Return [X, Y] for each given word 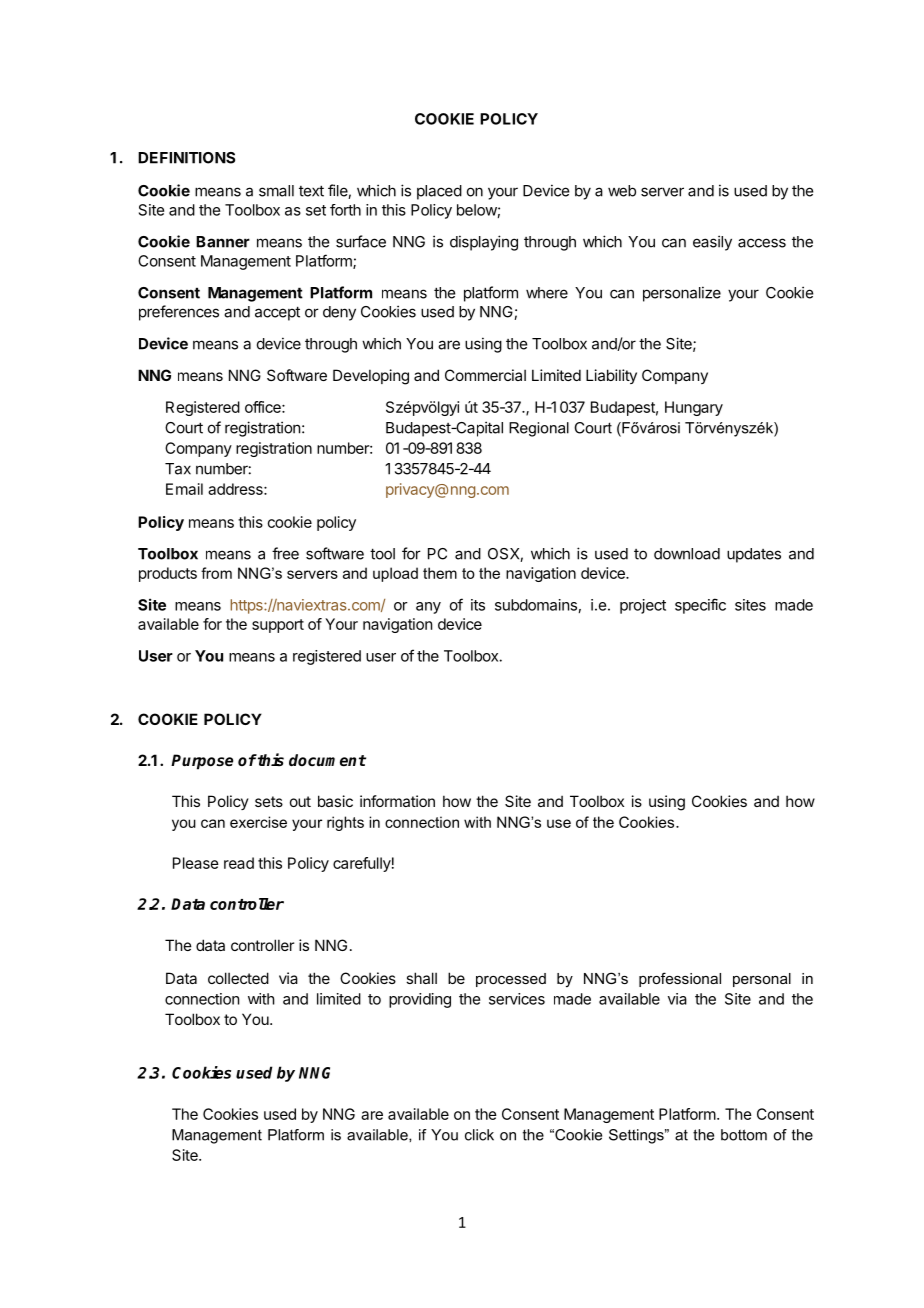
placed [439, 192]
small [276, 191]
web [622, 191]
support [278, 626]
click [479, 1135]
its [478, 605]
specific [700, 606]
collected [238, 978]
